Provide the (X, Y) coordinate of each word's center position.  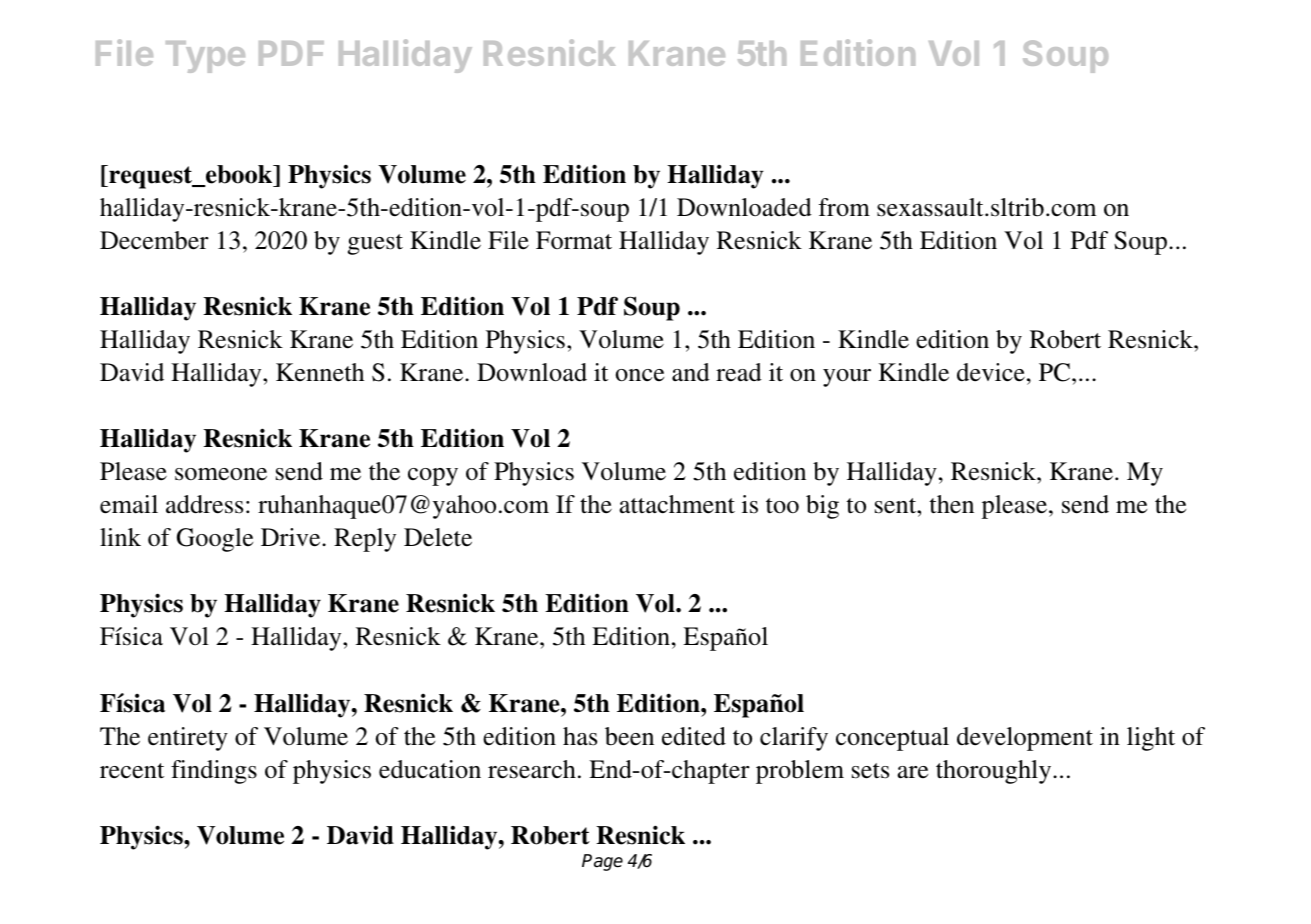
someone (221, 474)
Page (602, 862)
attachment (677, 504)
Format (574, 240)
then (952, 504)
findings (214, 772)
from (844, 207)
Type (205, 57)
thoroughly (995, 772)
